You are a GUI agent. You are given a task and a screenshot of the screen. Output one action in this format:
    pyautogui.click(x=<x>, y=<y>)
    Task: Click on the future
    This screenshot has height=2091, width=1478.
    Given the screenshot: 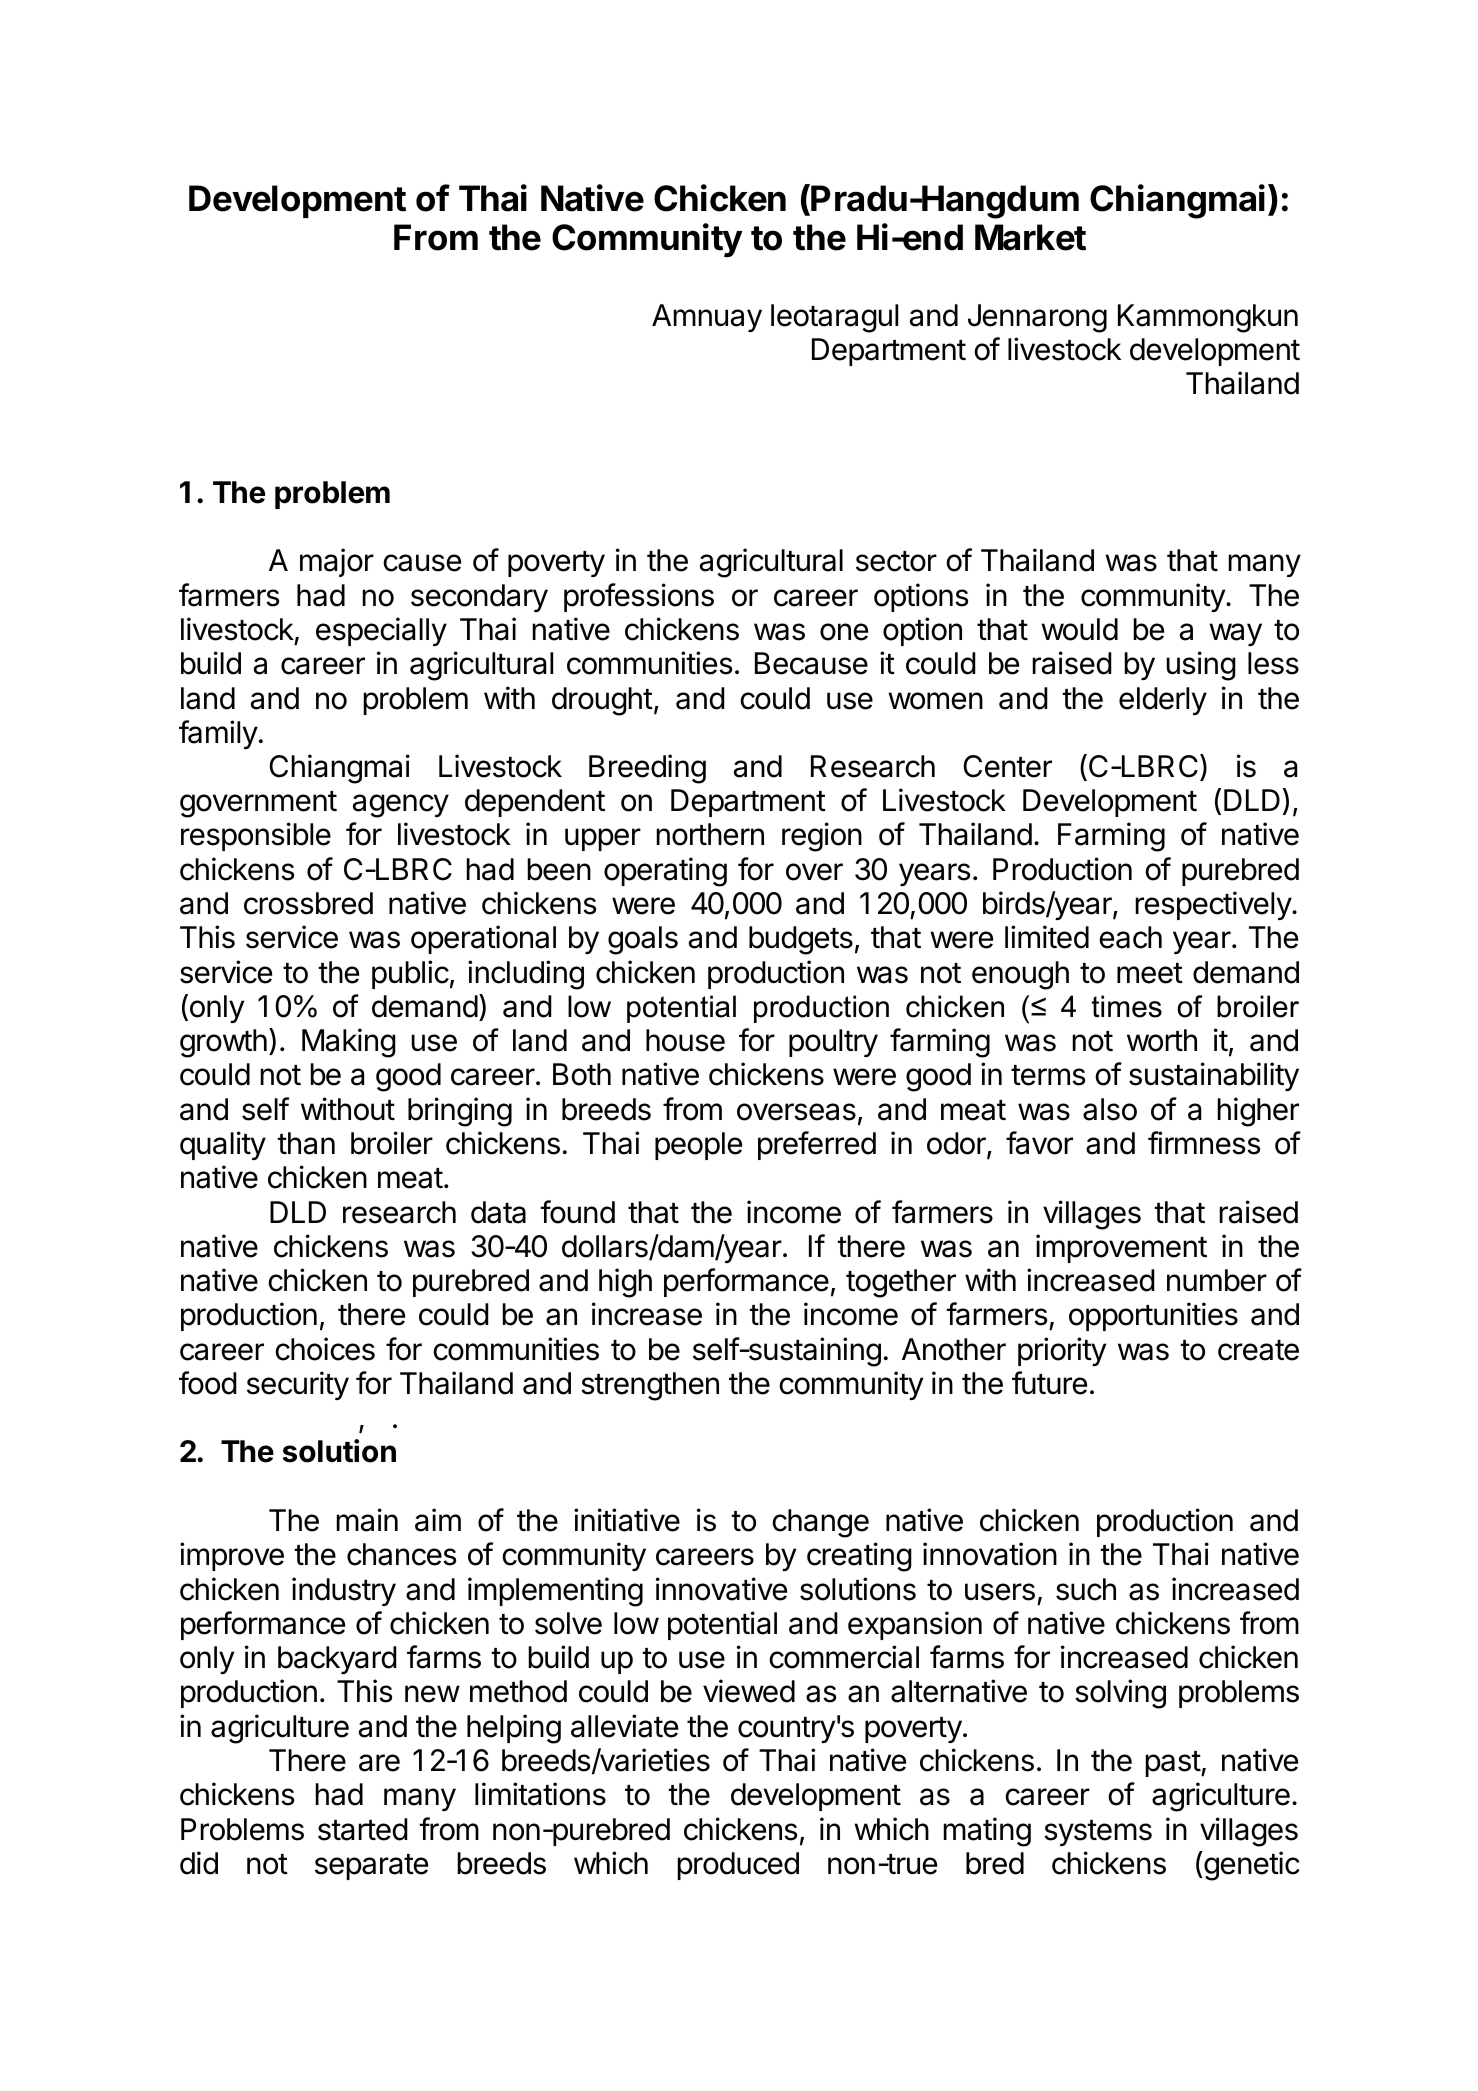 What is the action you would take?
    pyautogui.click(x=1049, y=1383)
